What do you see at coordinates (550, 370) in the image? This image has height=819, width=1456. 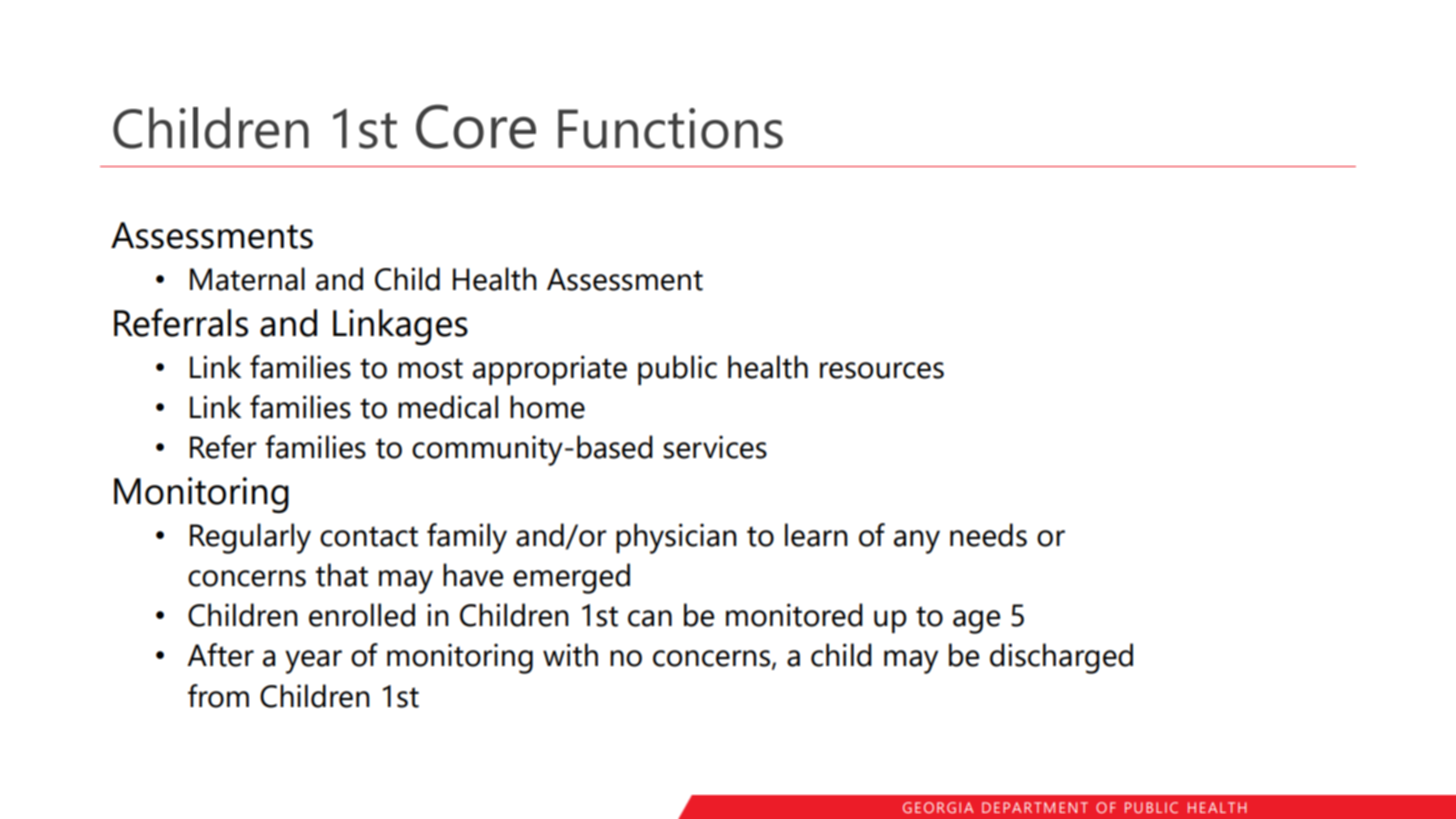 I see `appropriate` at bounding box center [550, 370].
